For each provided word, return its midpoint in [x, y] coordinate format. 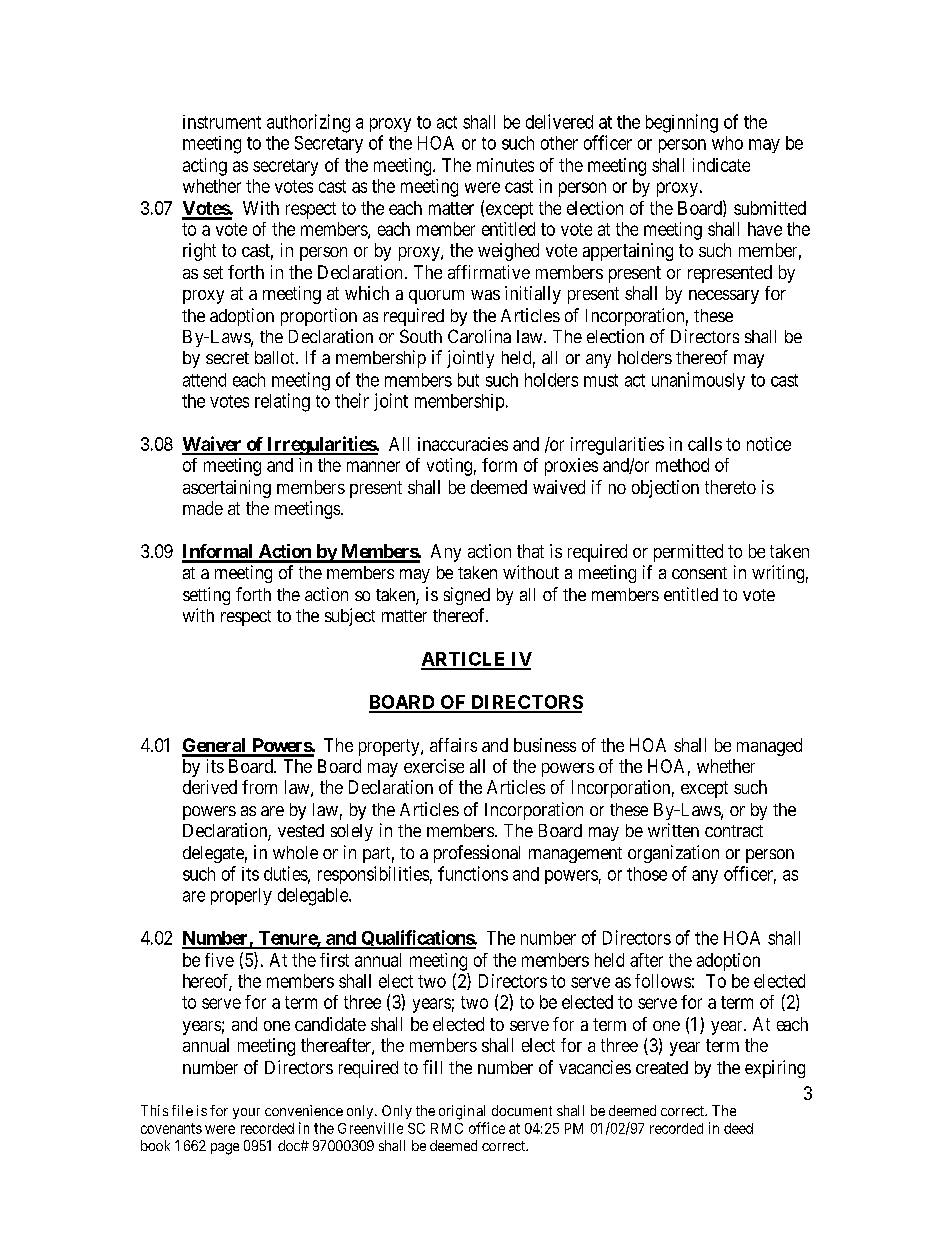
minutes [505, 165]
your [246, 1113]
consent [699, 573]
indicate [721, 165]
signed [467, 596]
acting [205, 167]
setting [206, 596]
